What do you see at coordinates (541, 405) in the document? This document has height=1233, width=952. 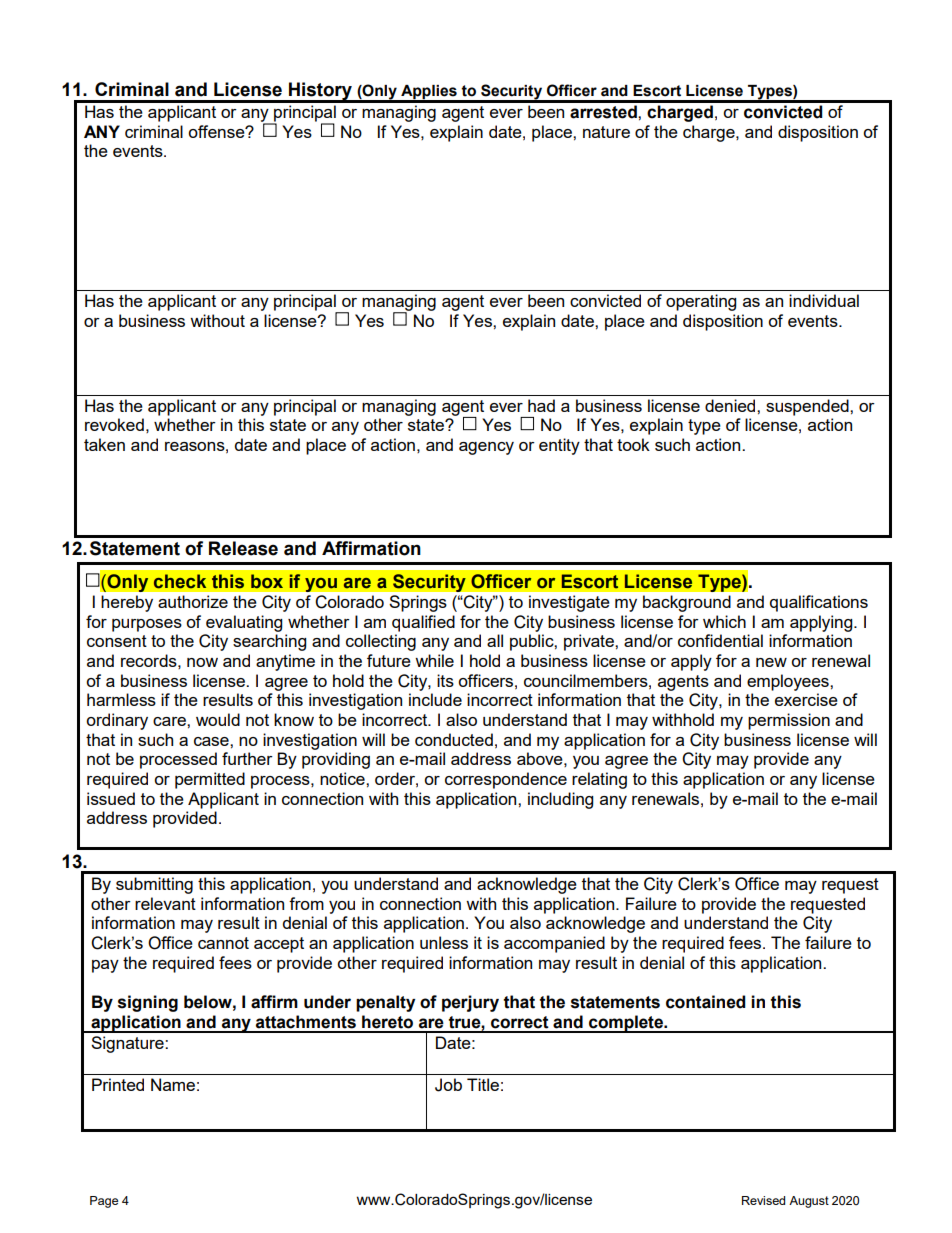 I see `had` at bounding box center [541, 405].
